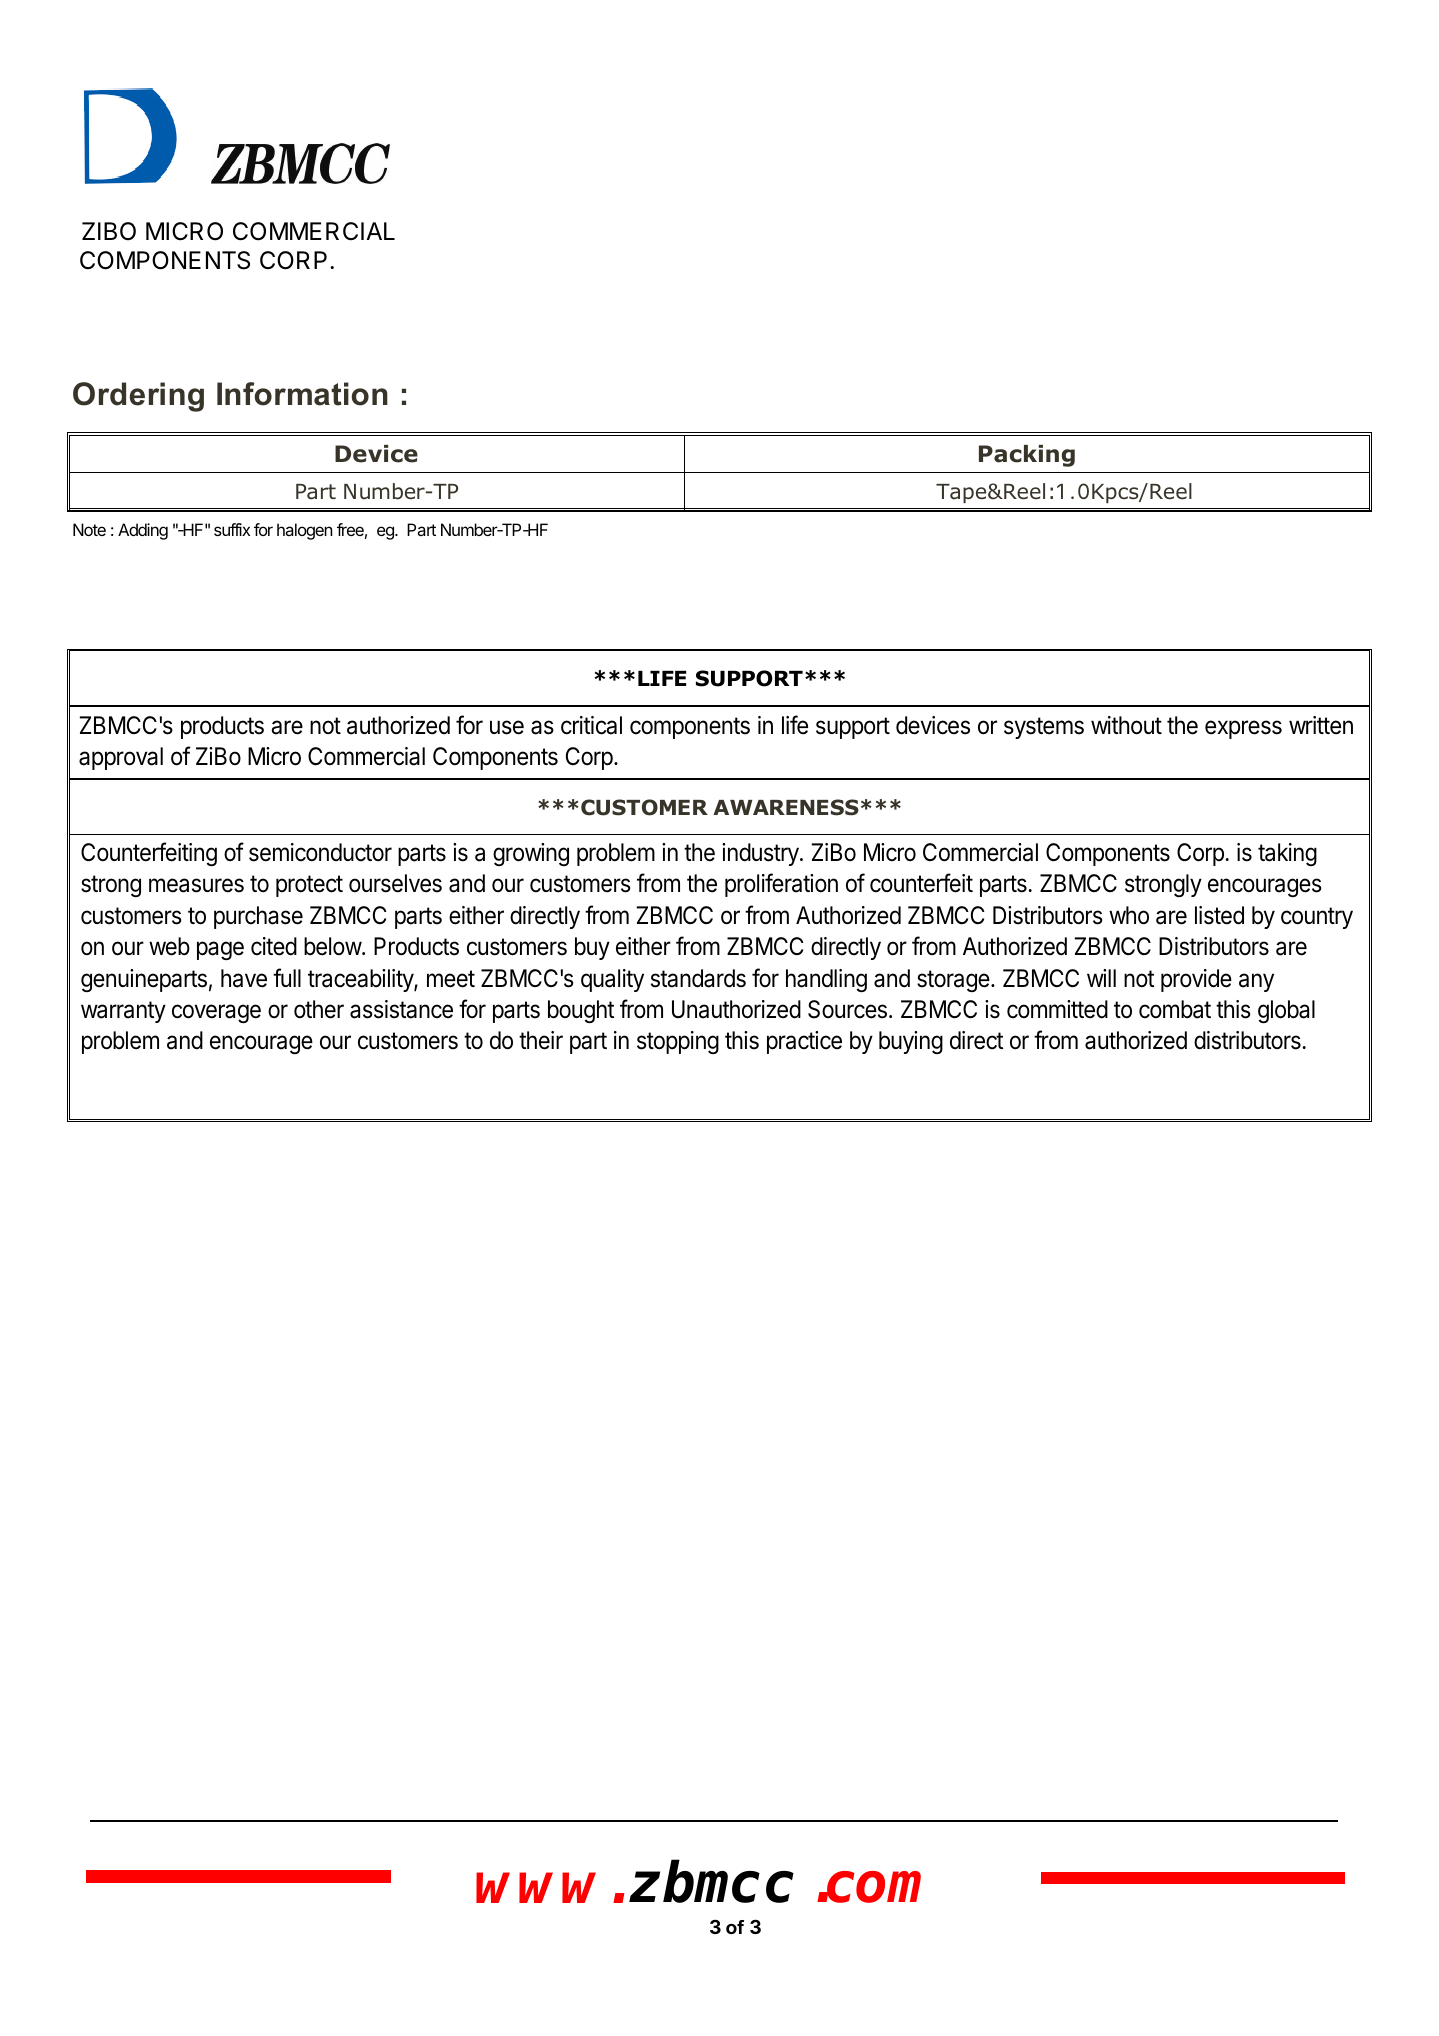 The height and width of the screenshot is (2036, 1439). What do you see at coordinates (507, 727) in the screenshot?
I see `use` at bounding box center [507, 727].
